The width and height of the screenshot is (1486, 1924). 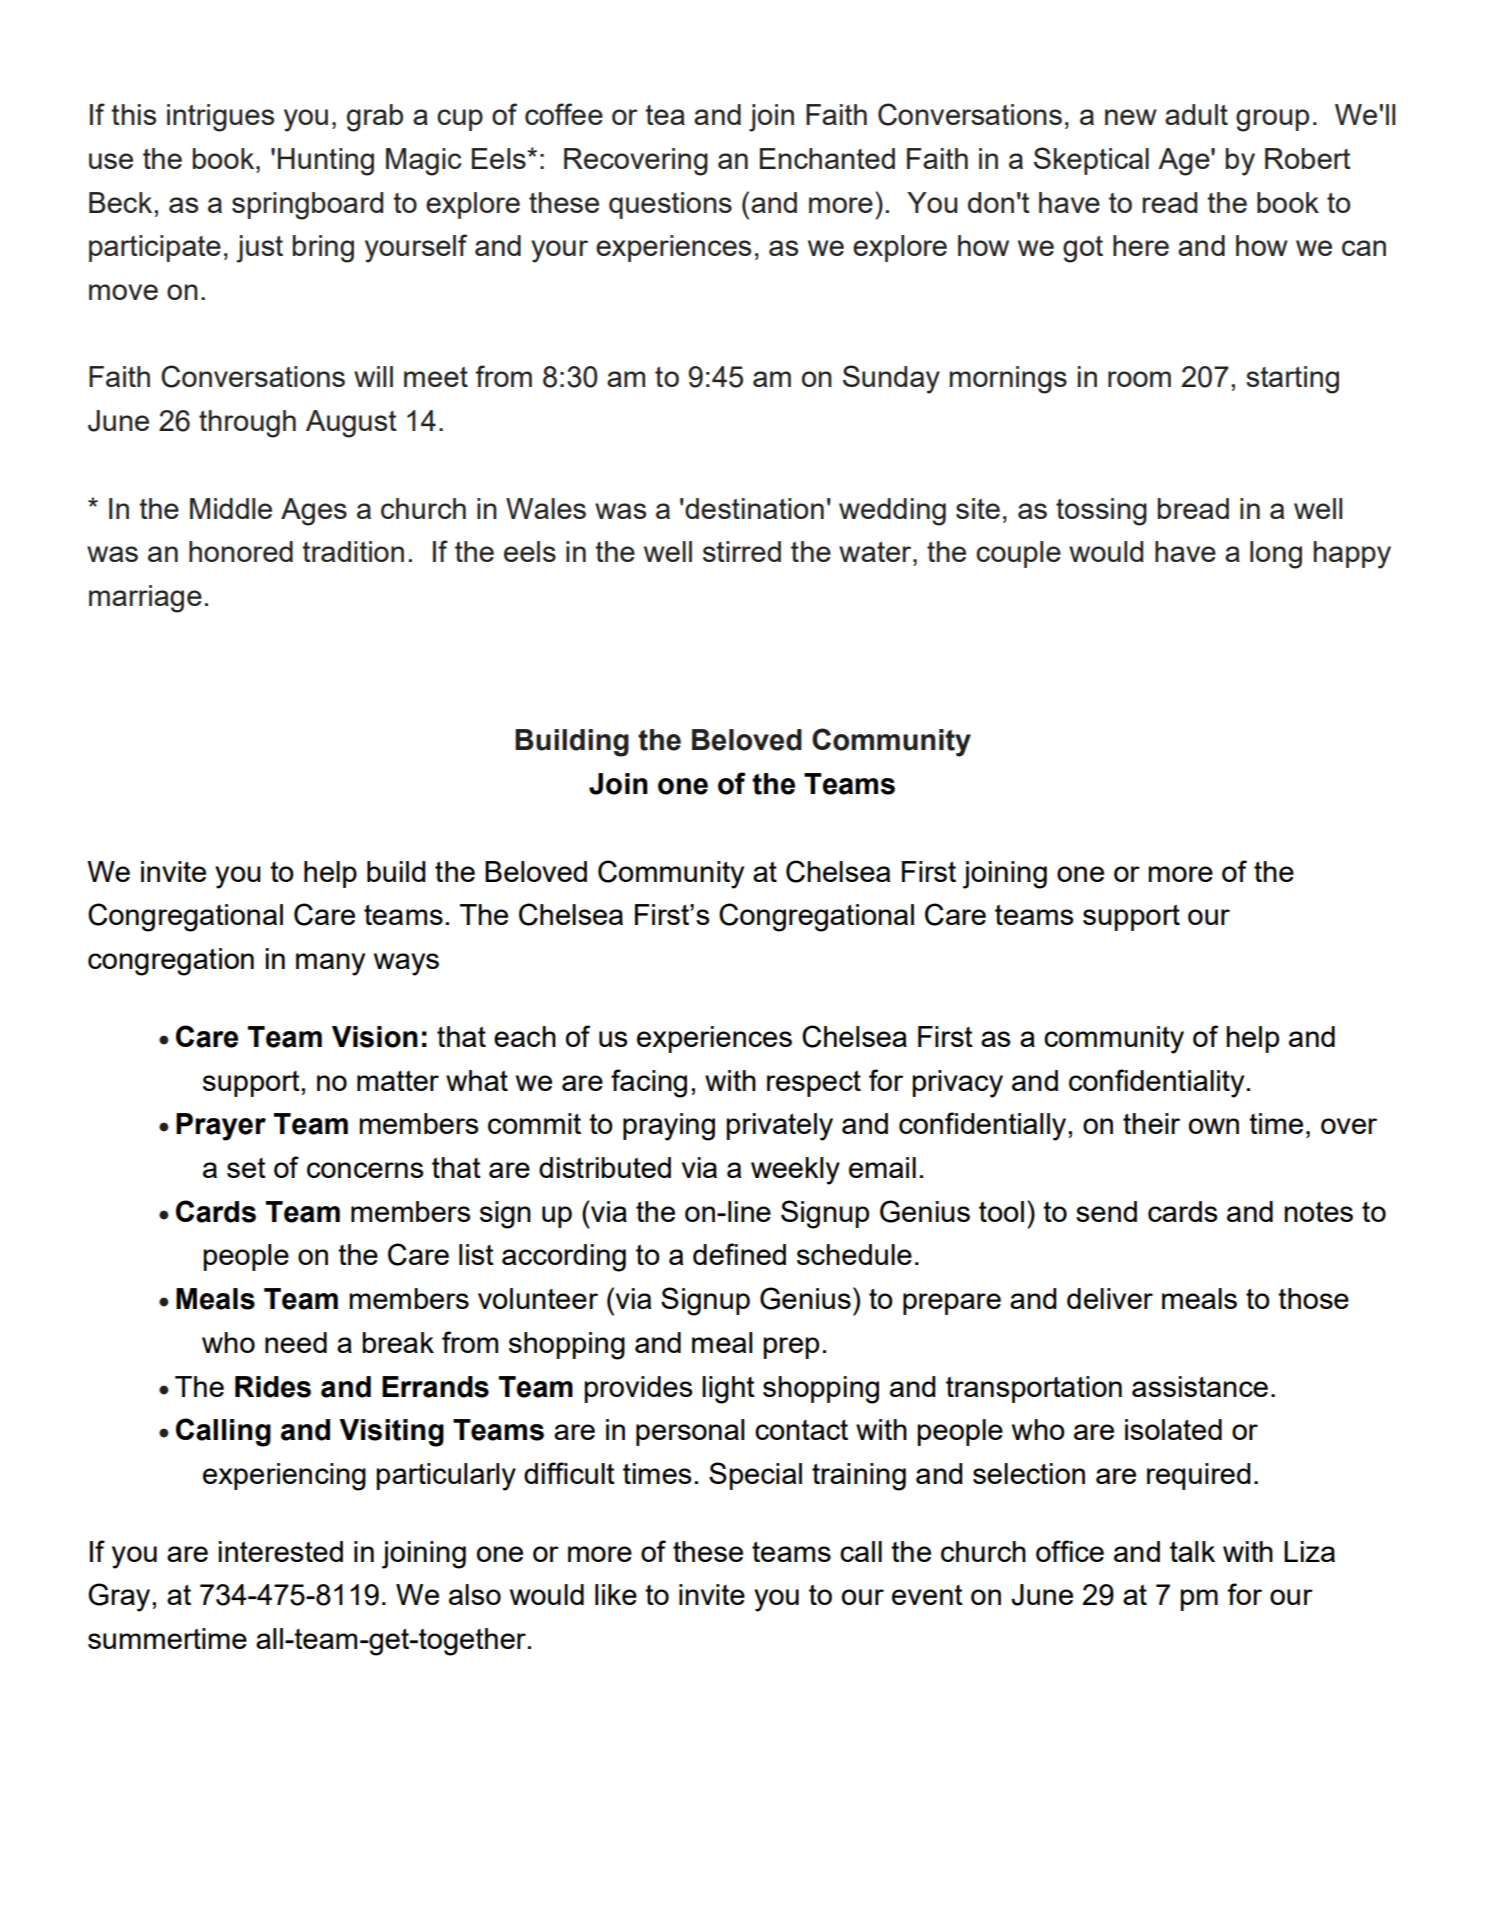 I want to click on Special, so click(x=755, y=1476).
